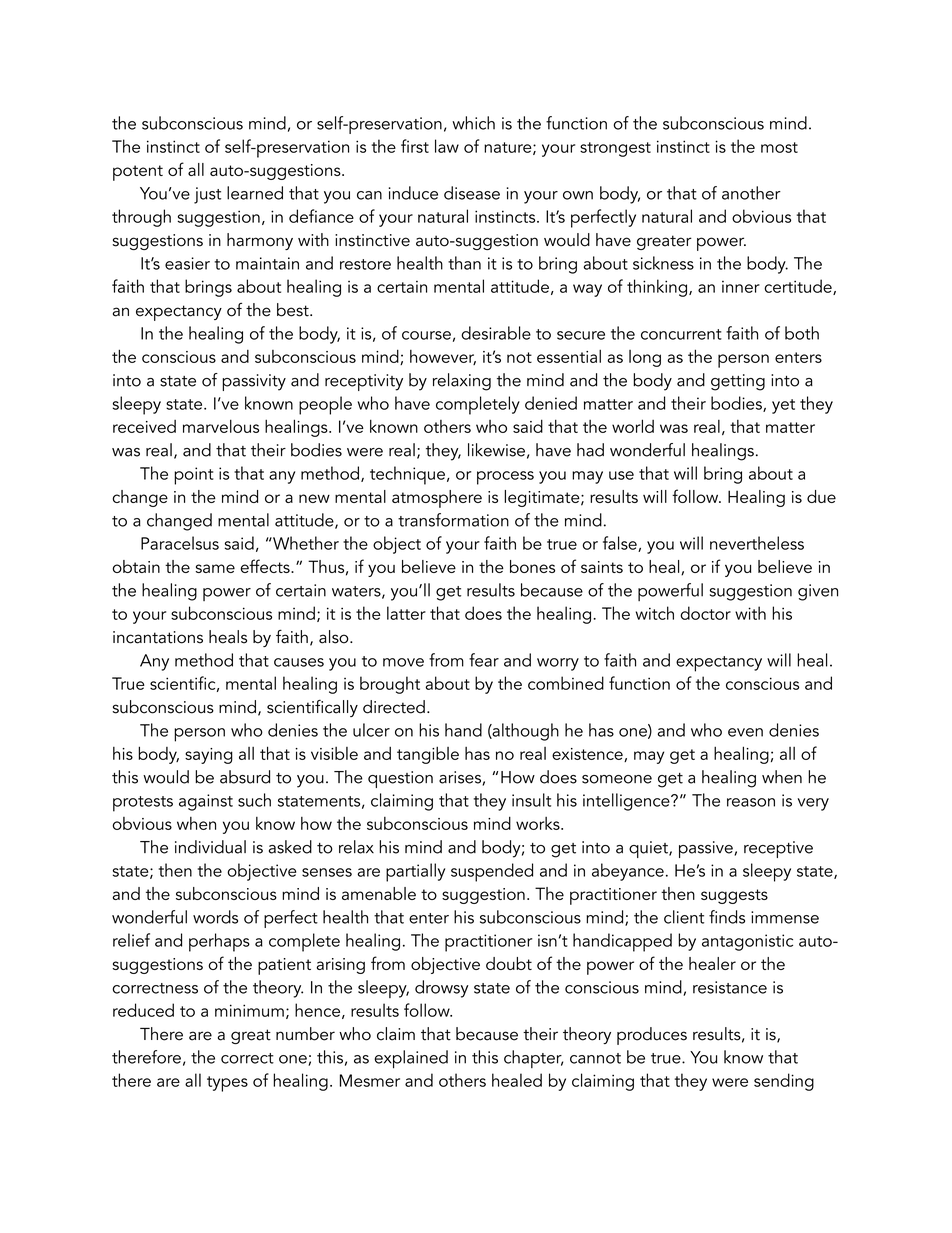 This screenshot has height=1233, width=952. What do you see at coordinates (705, 613) in the screenshot?
I see `doctor` at bounding box center [705, 613].
